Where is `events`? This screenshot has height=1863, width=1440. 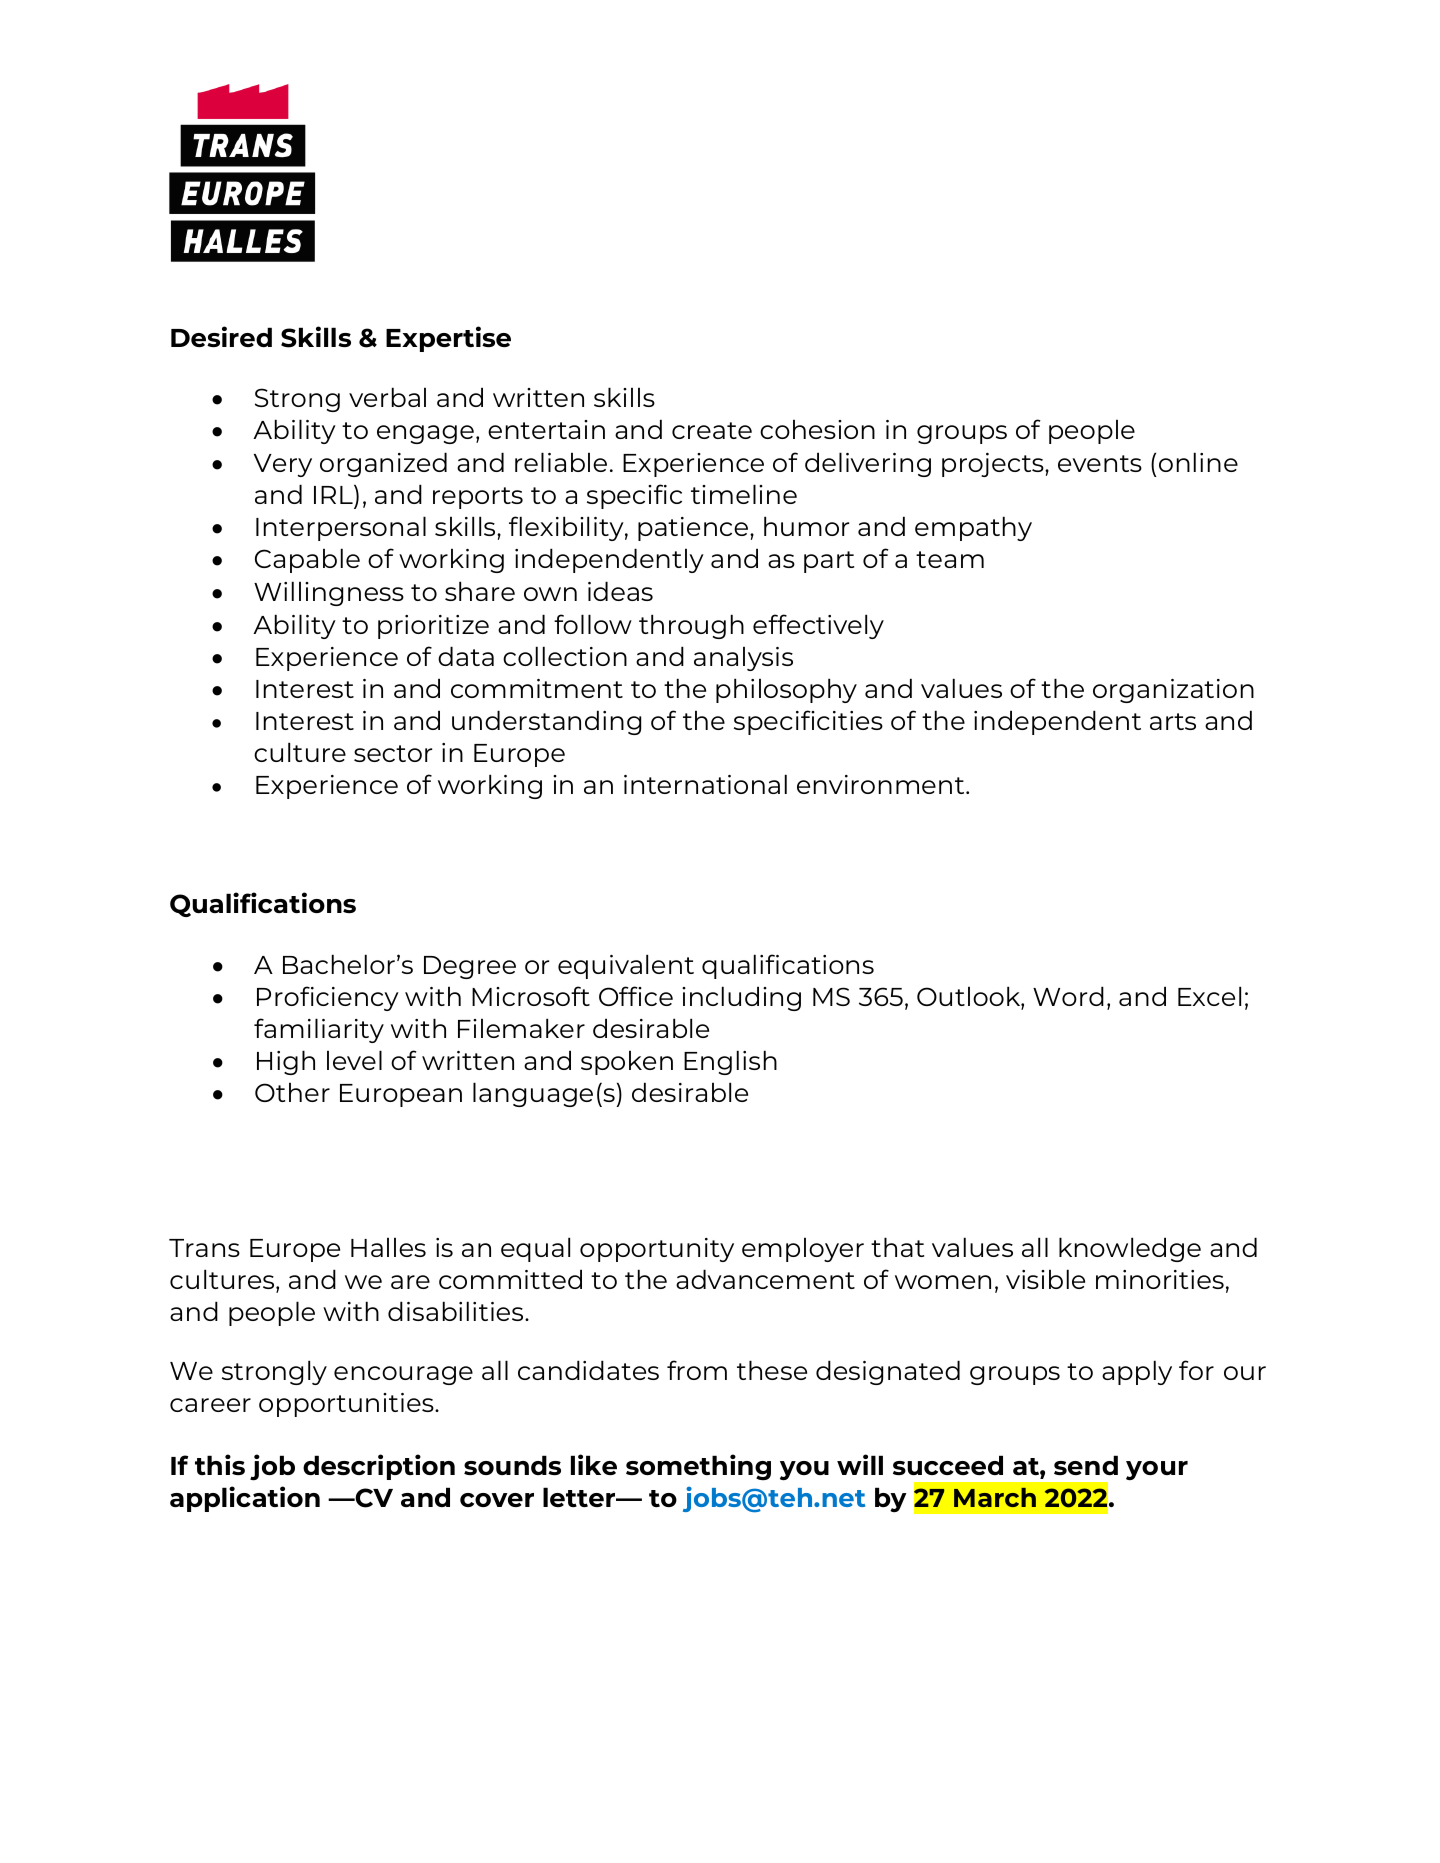
events is located at coordinates (1100, 463).
